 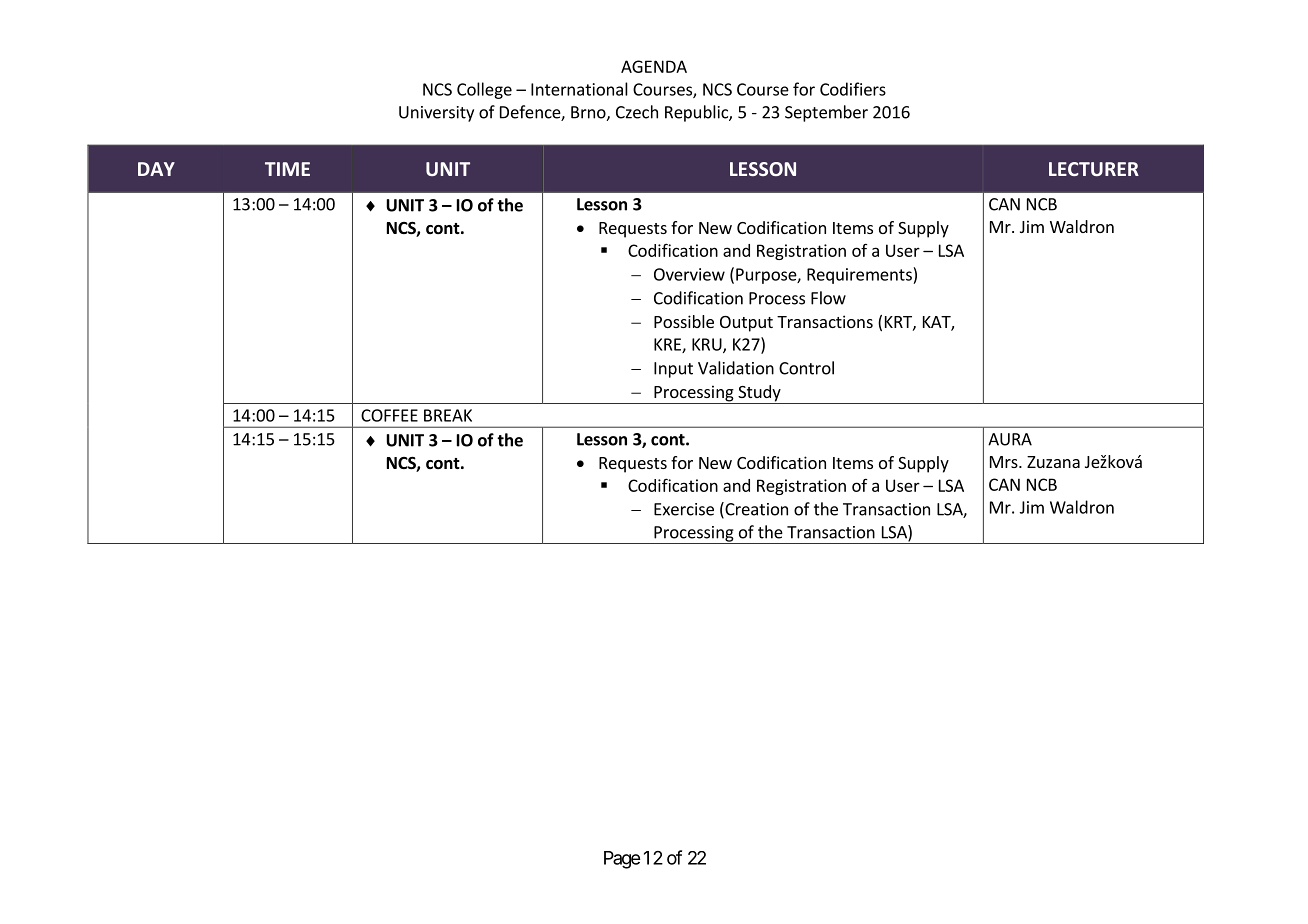 I want to click on Mrs, so click(x=1005, y=462).
